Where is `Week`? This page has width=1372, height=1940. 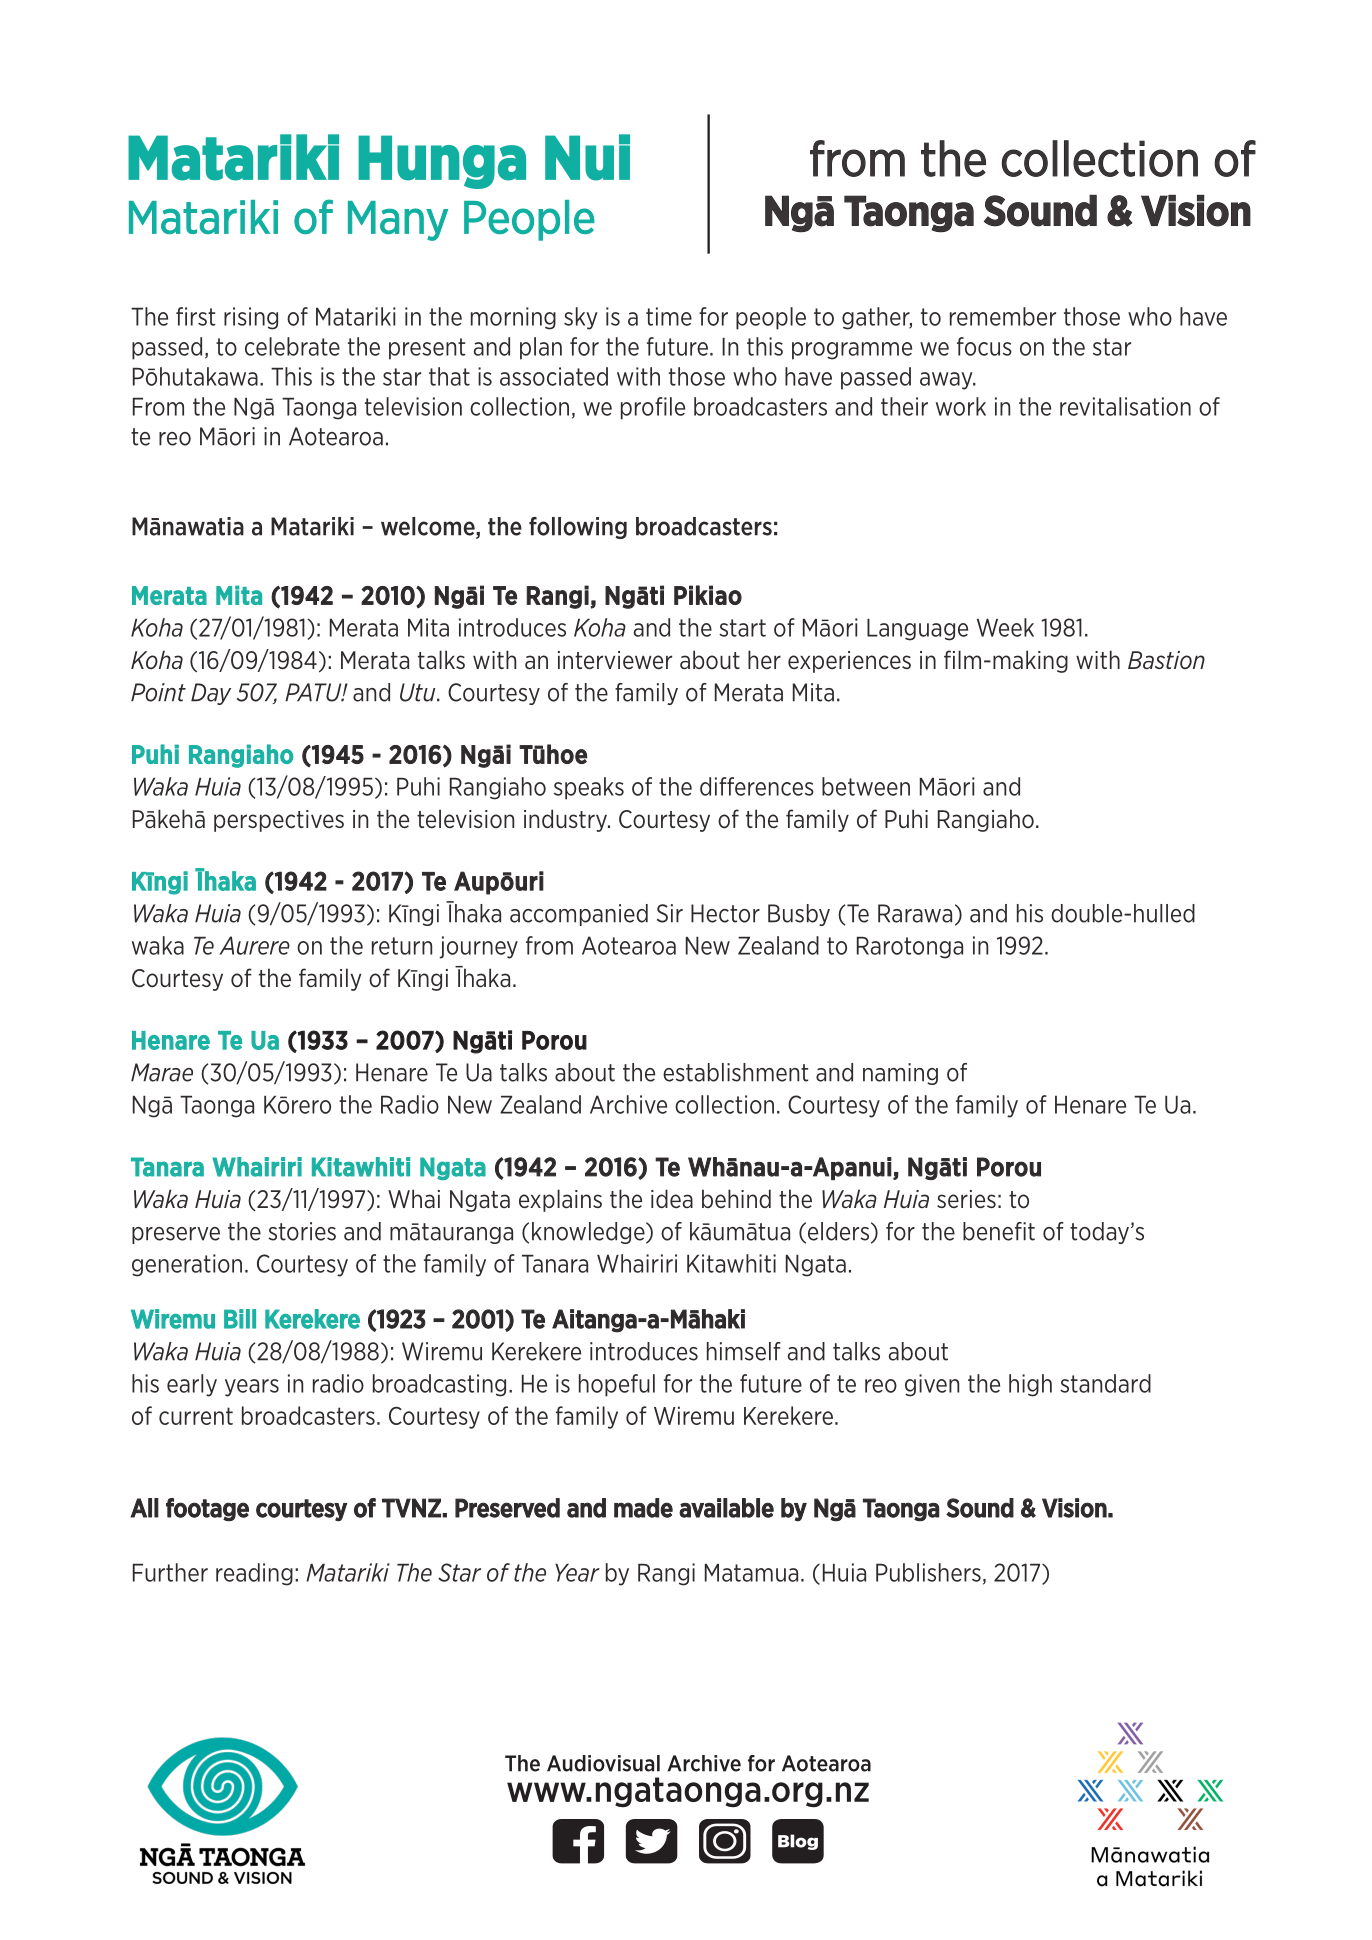
Week is located at coordinates (1005, 627).
